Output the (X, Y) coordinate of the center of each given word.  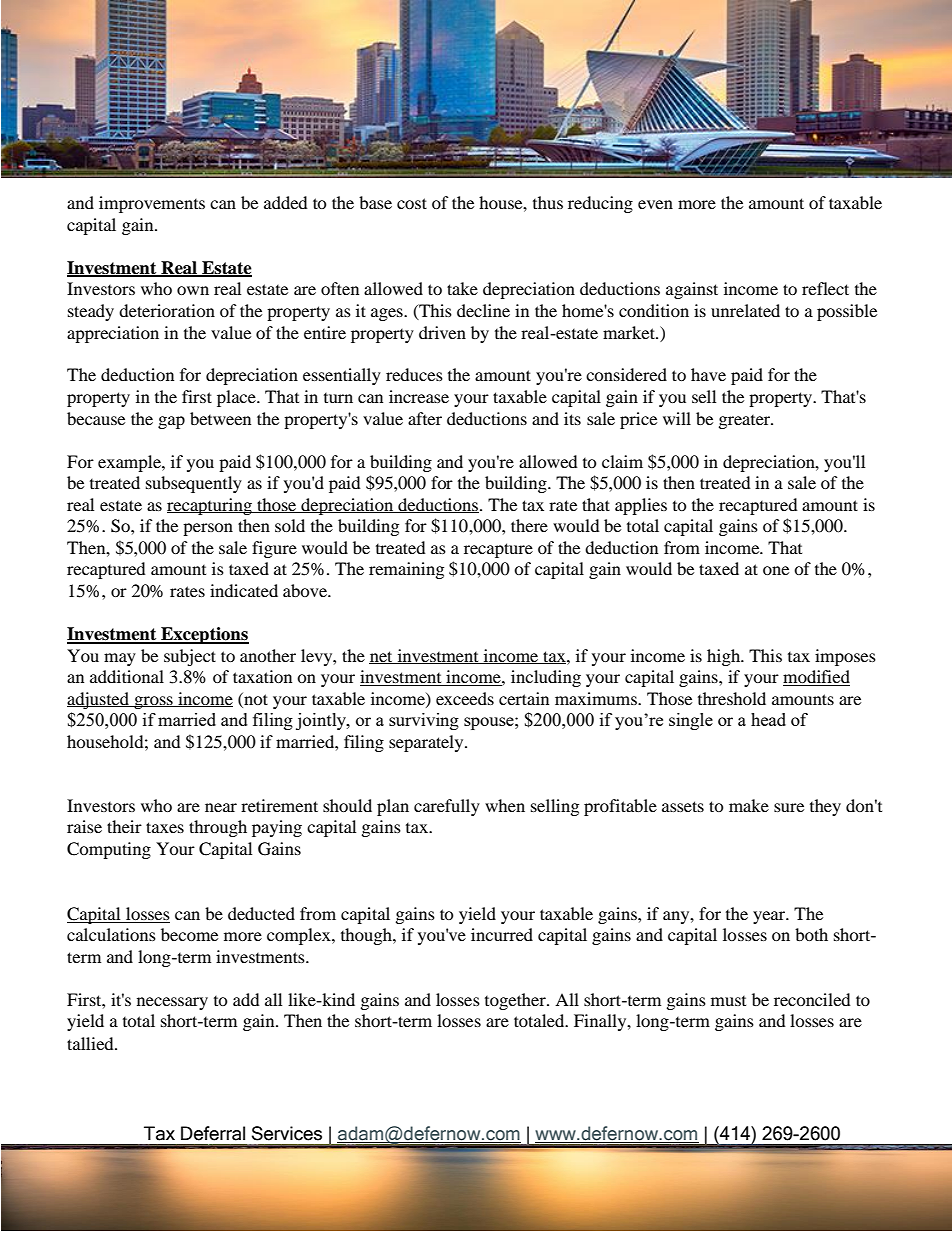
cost (412, 203)
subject (190, 657)
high (725, 657)
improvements (152, 204)
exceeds (465, 698)
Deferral (213, 1133)
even (655, 204)
